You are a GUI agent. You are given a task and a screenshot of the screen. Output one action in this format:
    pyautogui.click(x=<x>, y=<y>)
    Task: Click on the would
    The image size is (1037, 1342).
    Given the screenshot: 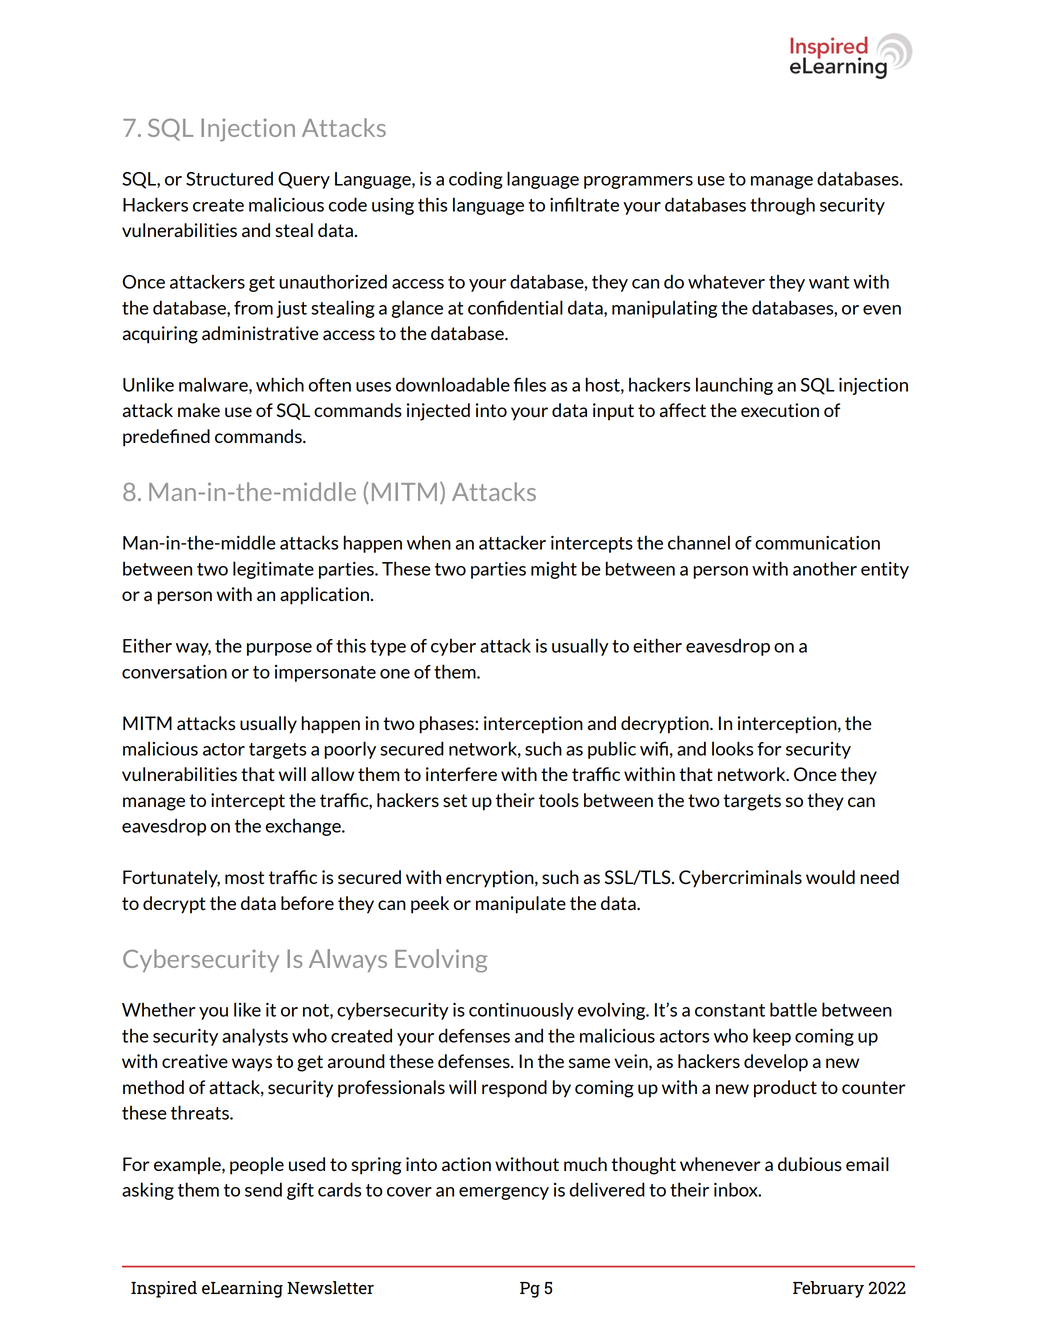 What is the action you would take?
    pyautogui.click(x=830, y=877)
